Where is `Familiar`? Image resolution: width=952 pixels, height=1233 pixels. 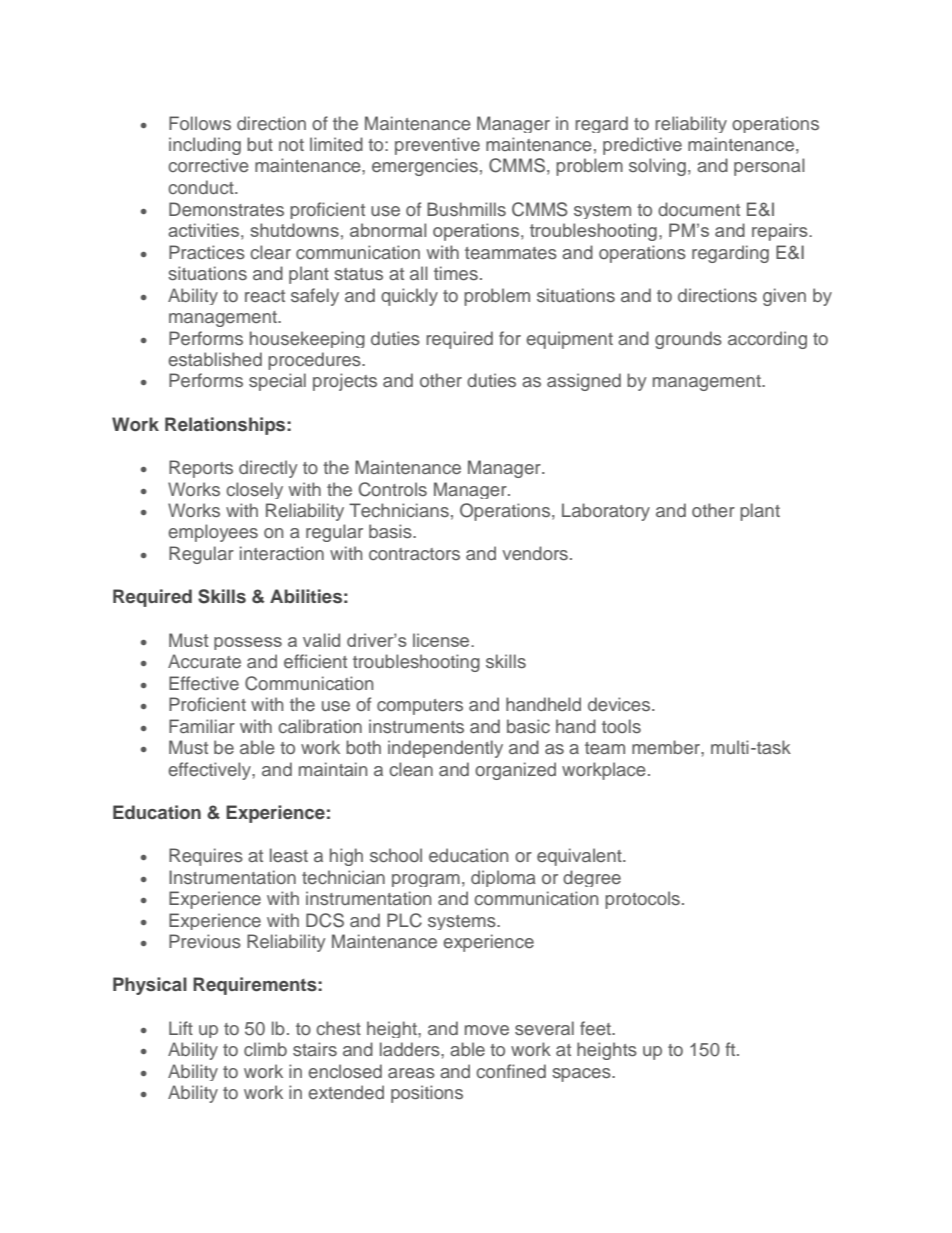 Familiar is located at coordinates (202, 726).
